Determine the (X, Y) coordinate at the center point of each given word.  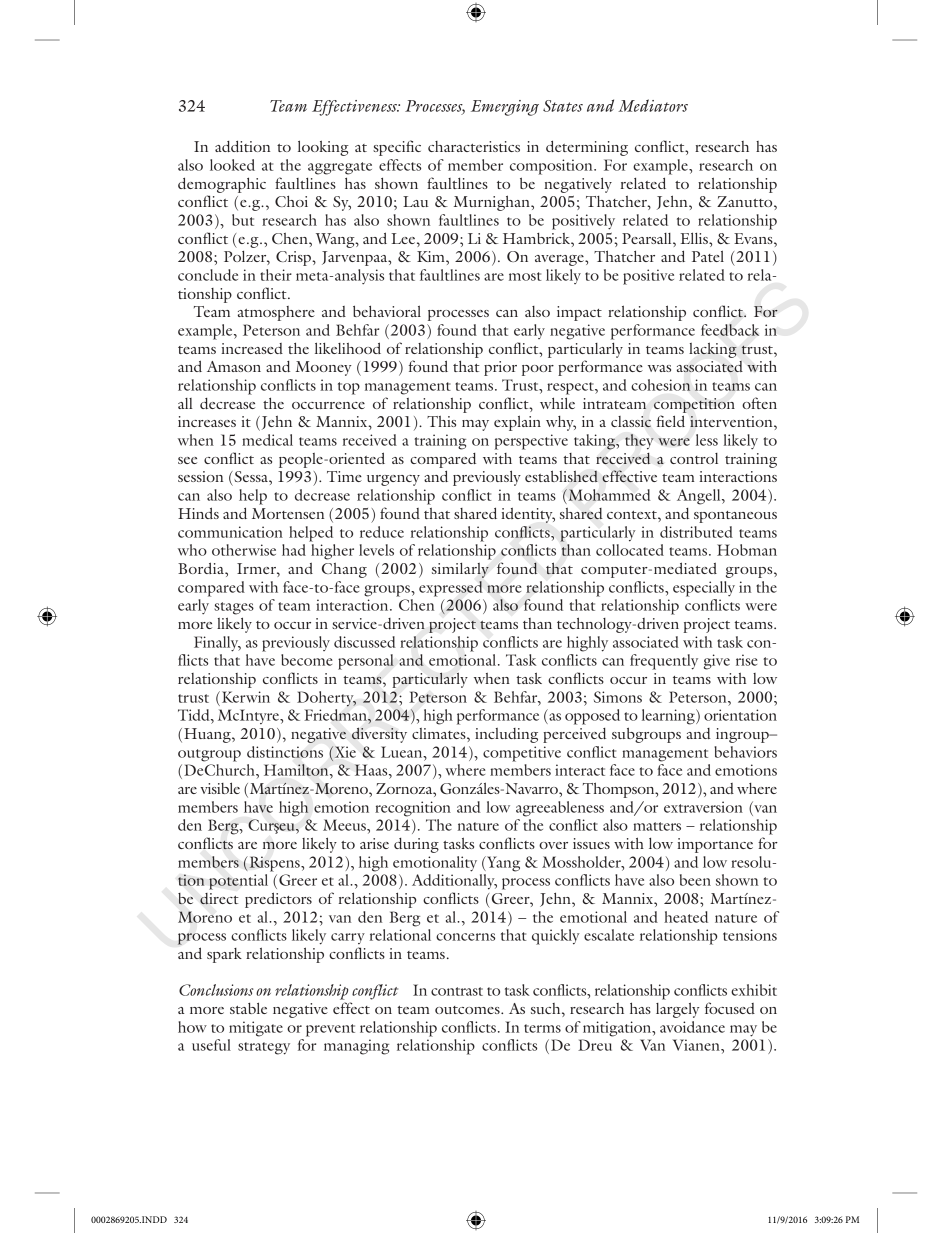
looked (232, 165)
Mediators (653, 105)
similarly (460, 570)
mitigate (256, 1029)
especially (704, 589)
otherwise (244, 550)
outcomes (468, 1010)
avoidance (692, 1027)
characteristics (474, 146)
